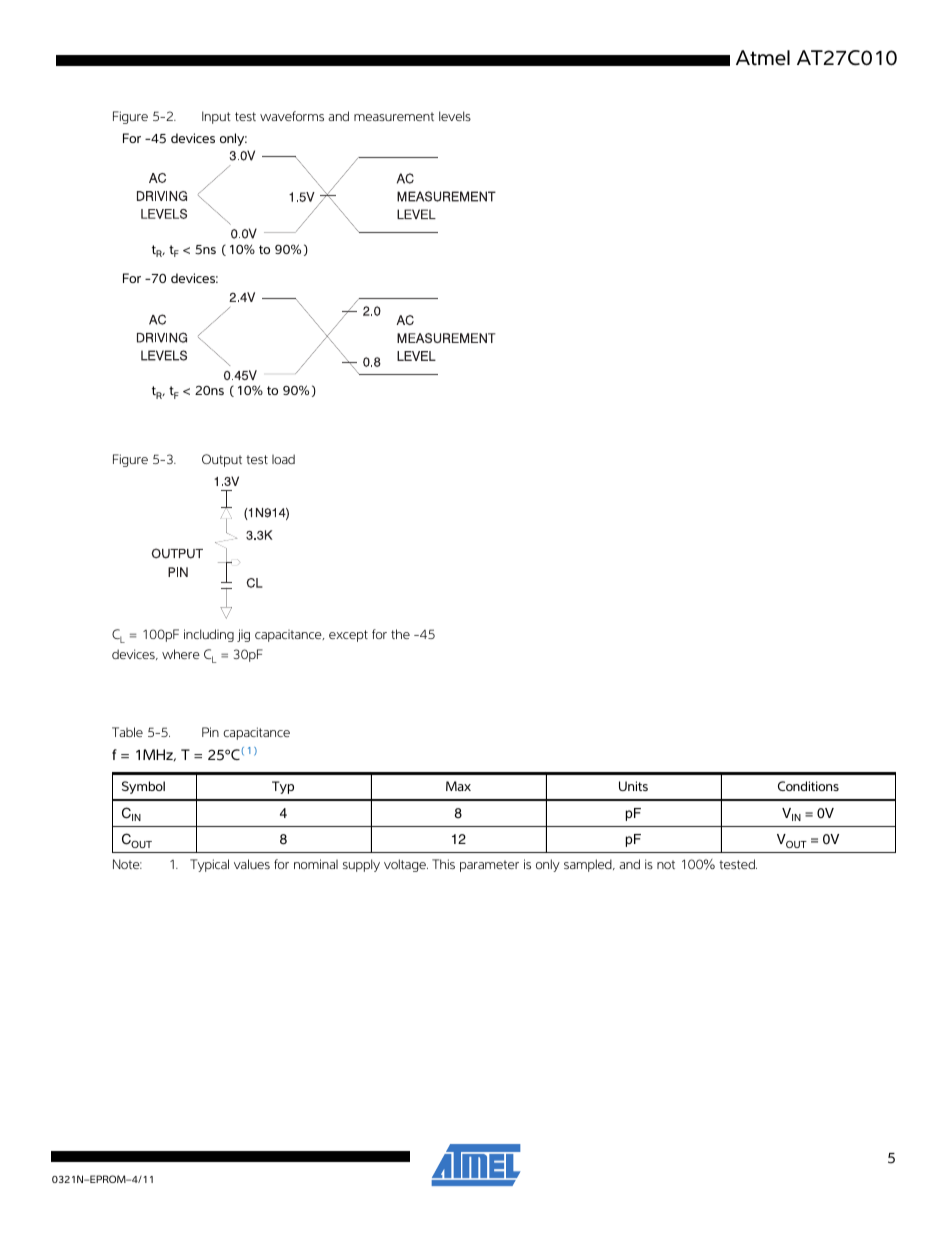 This screenshot has height=1233, width=952. I want to click on Output, so click(222, 460).
